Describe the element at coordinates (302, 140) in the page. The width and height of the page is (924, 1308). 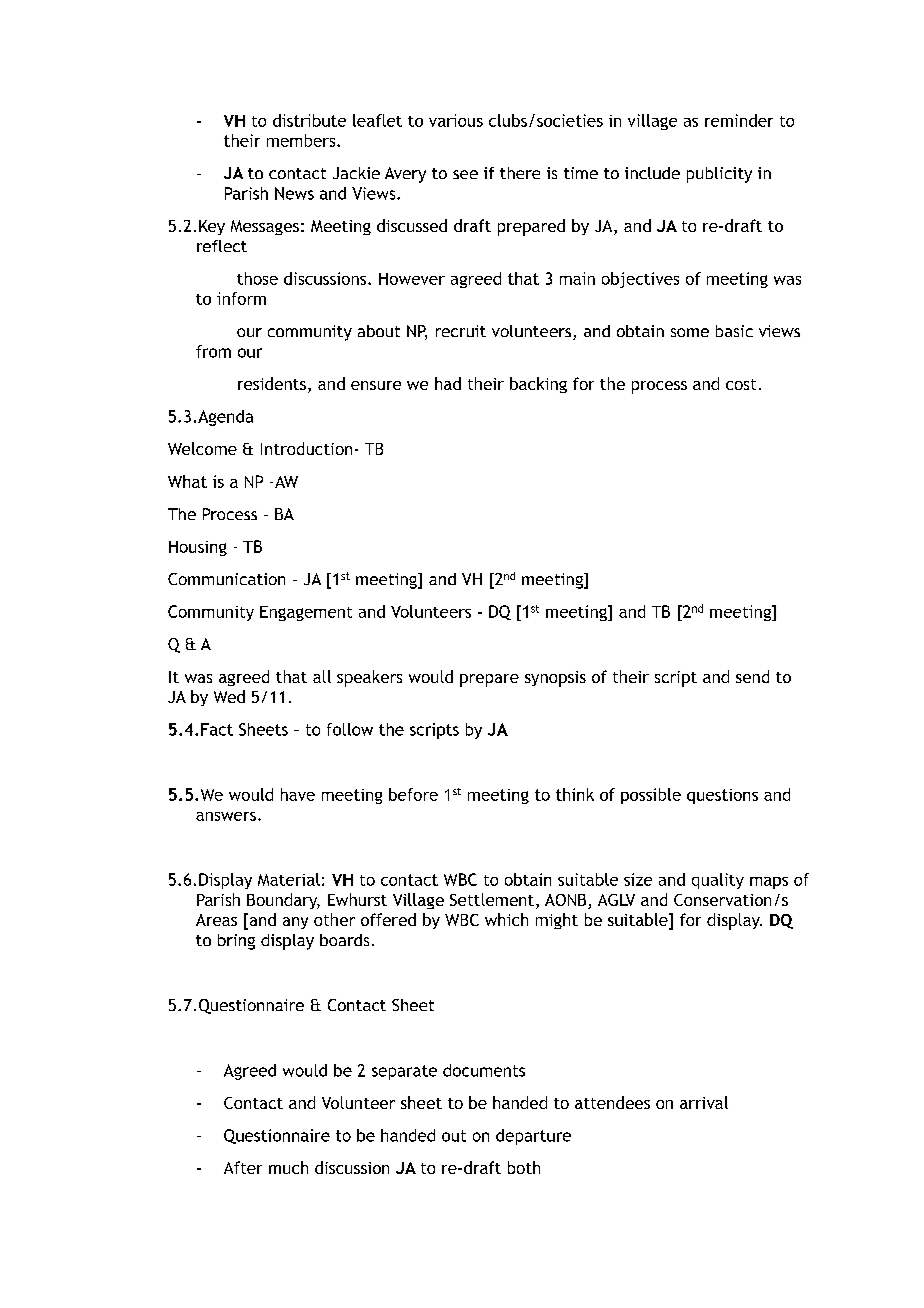
I see `members` at that location.
